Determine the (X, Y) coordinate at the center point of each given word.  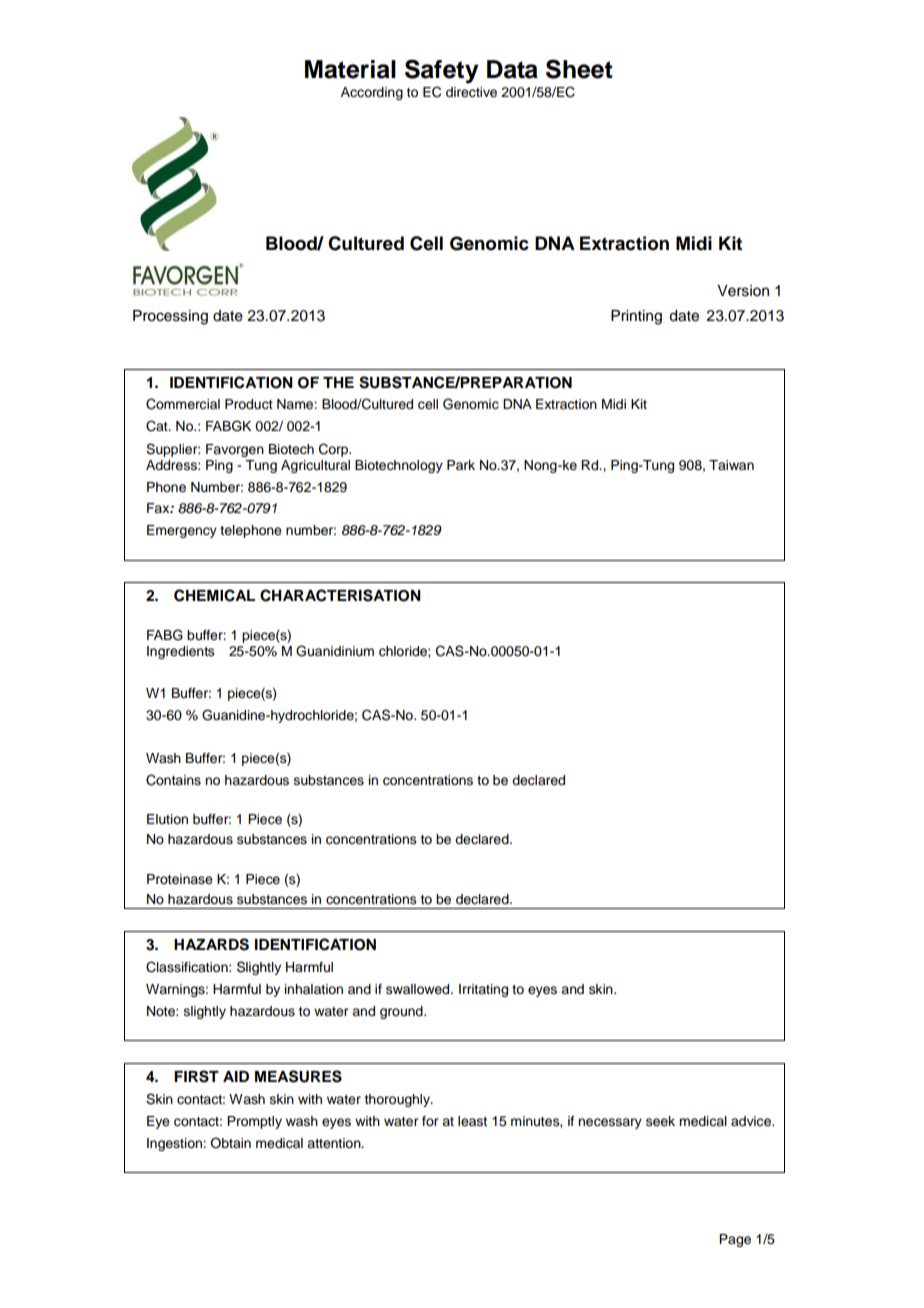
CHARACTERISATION (340, 595)
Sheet (579, 69)
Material (350, 69)
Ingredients (181, 652)
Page (735, 1240)
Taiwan (731, 465)
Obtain (230, 1143)
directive (471, 92)
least (472, 1121)
